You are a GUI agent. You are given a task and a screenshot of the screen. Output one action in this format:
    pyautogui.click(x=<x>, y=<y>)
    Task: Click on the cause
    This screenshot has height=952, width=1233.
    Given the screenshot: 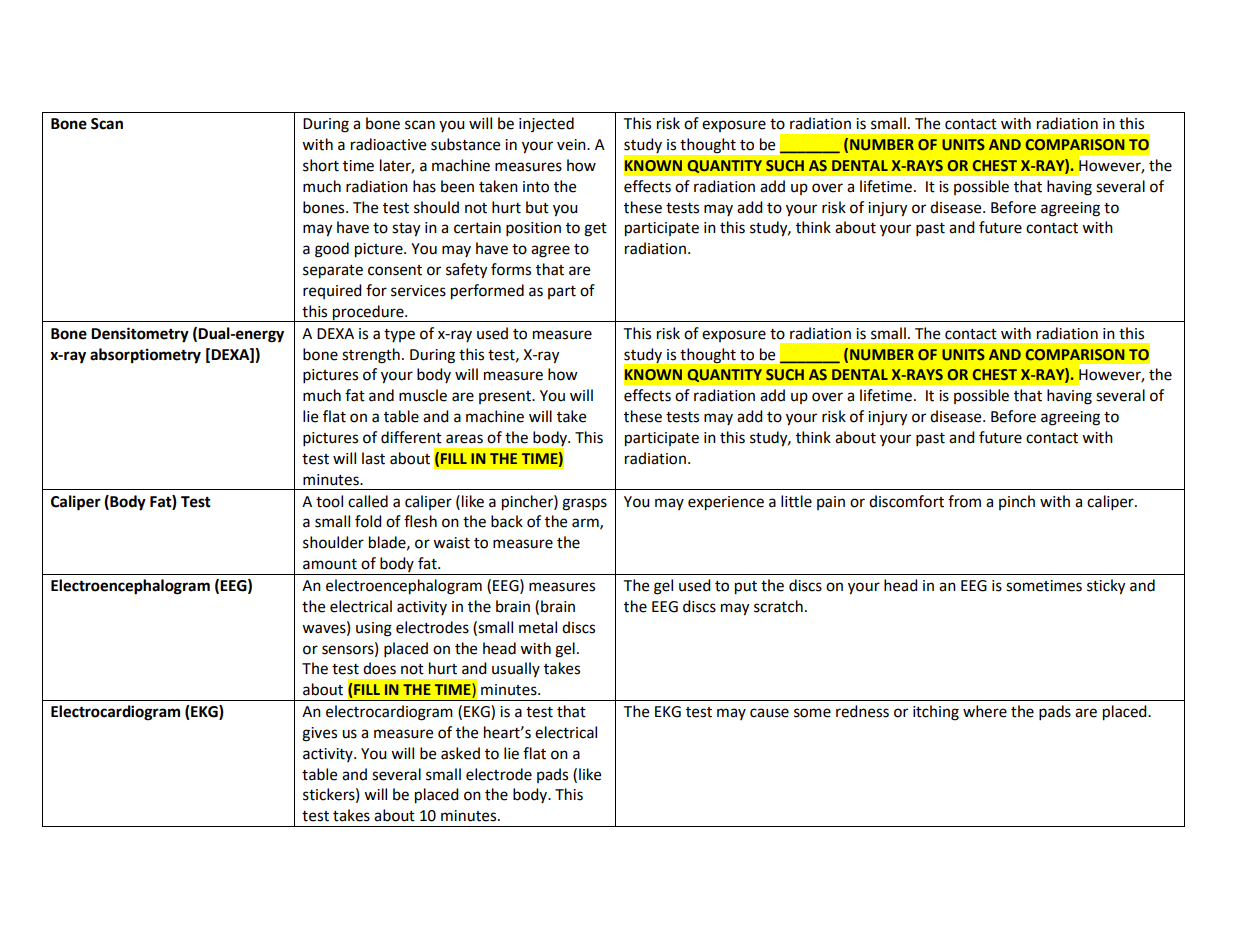 What is the action you would take?
    pyautogui.click(x=769, y=713)
